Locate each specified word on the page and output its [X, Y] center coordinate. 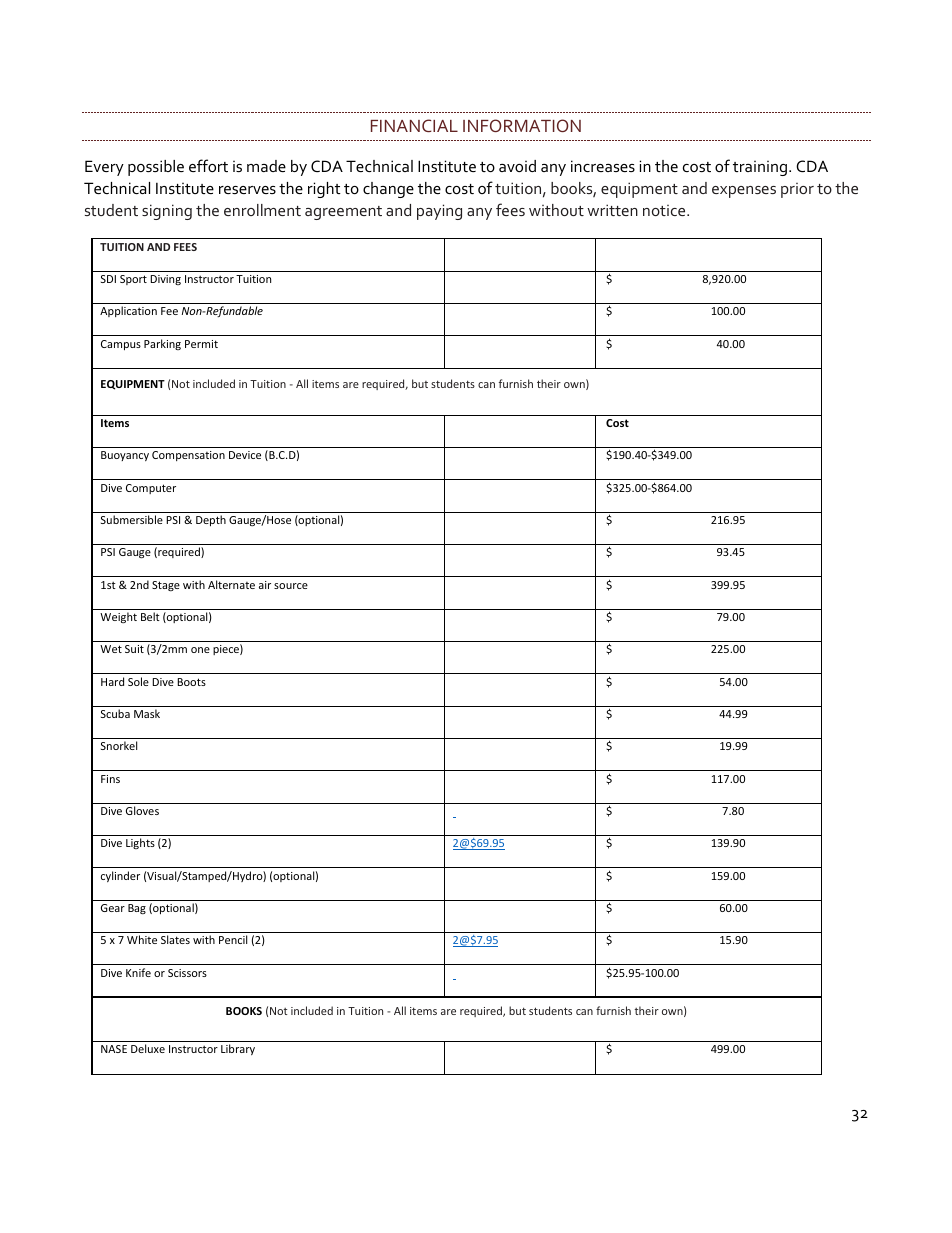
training [760, 168]
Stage [166, 586]
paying [439, 212]
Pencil [233, 939]
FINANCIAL [414, 125]
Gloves [142, 810]
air [265, 585]
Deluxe [148, 1048]
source [291, 586]
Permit [201, 344]
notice [665, 210]
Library [238, 1049]
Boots [191, 682]
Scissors [187, 973]
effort [208, 165]
